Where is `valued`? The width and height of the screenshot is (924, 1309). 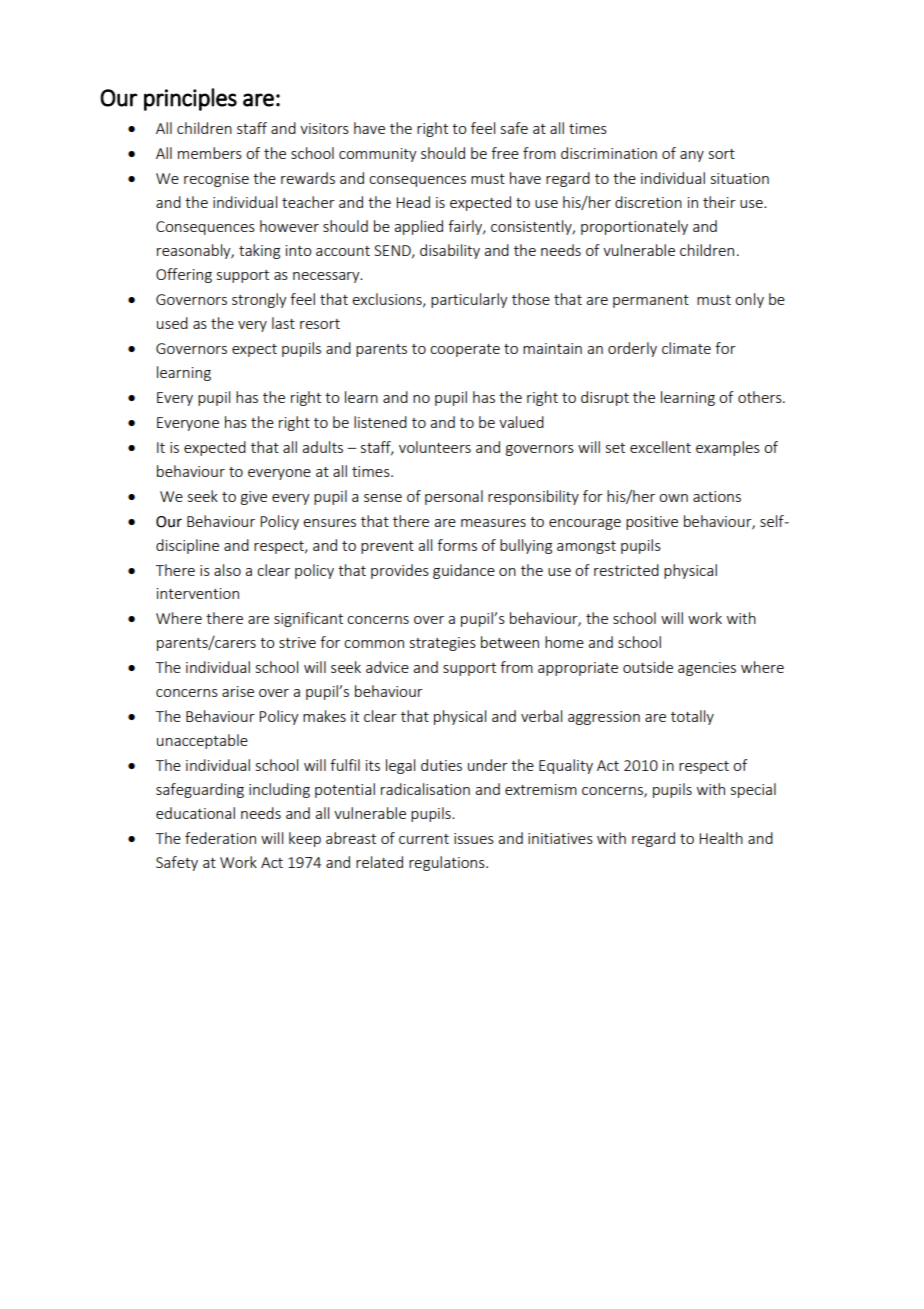 valued is located at coordinates (521, 422).
